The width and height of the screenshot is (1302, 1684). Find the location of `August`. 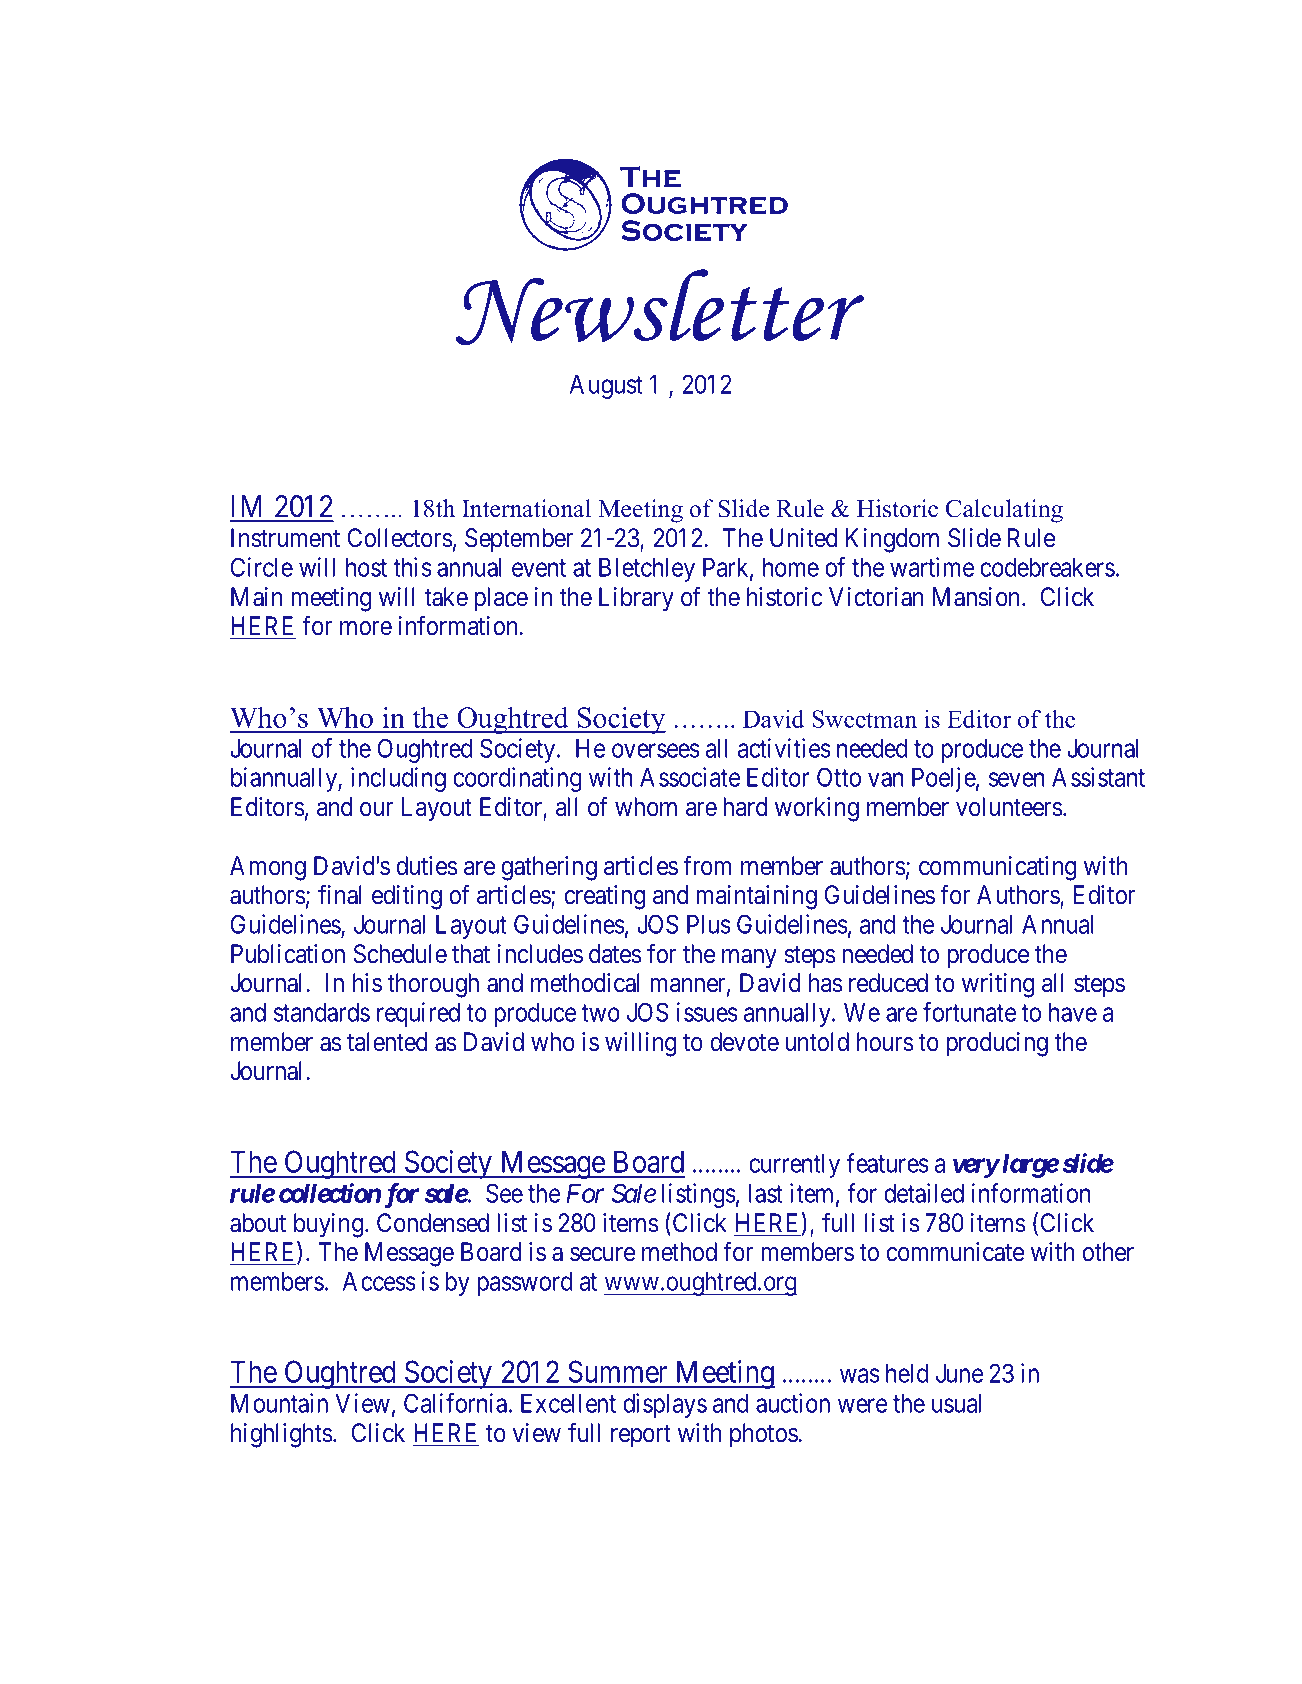

August is located at coordinates (606, 387).
